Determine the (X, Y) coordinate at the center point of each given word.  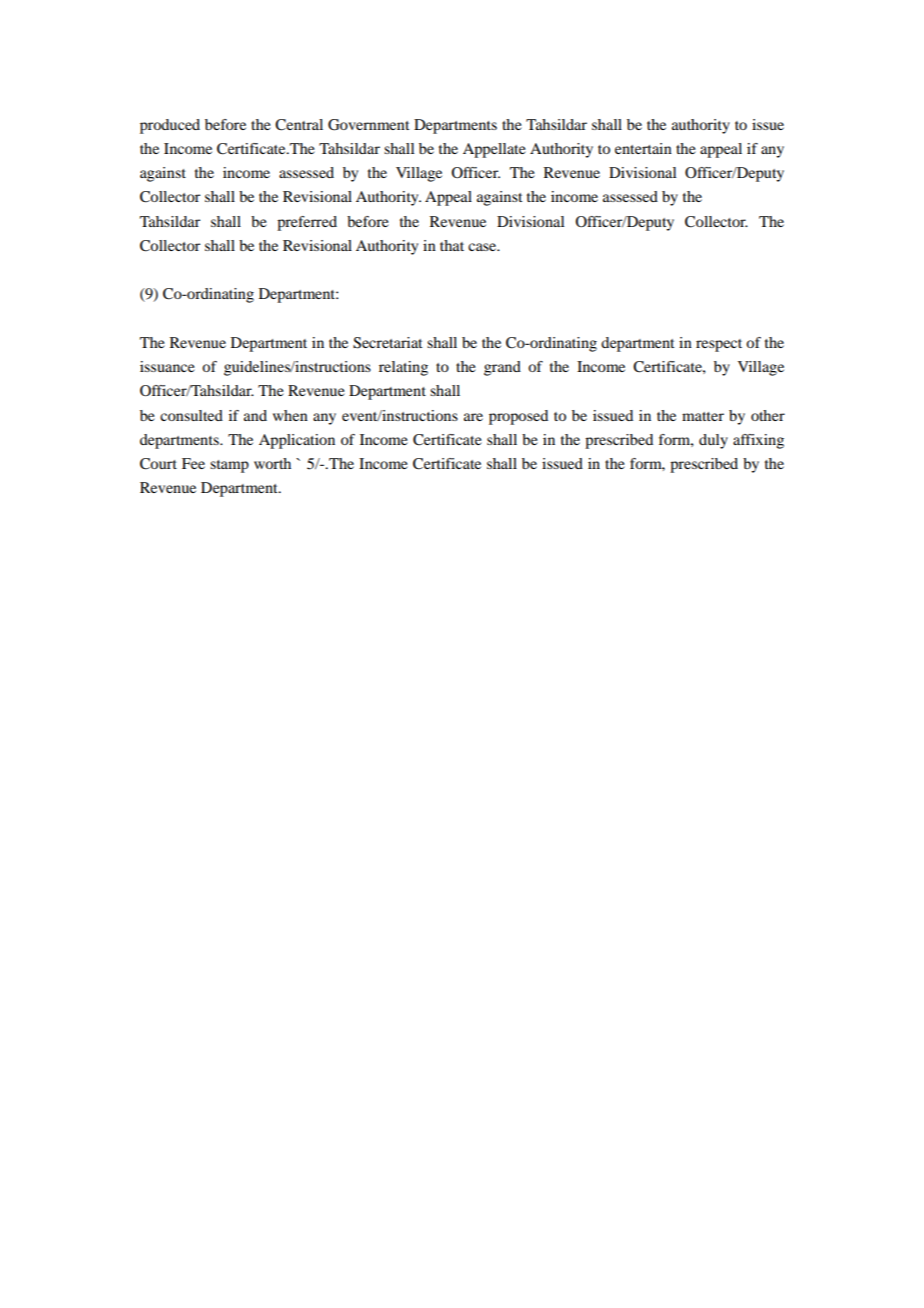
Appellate (494, 150)
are (473, 417)
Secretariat (388, 343)
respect (719, 345)
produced (170, 126)
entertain (643, 148)
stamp (229, 466)
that (452, 245)
